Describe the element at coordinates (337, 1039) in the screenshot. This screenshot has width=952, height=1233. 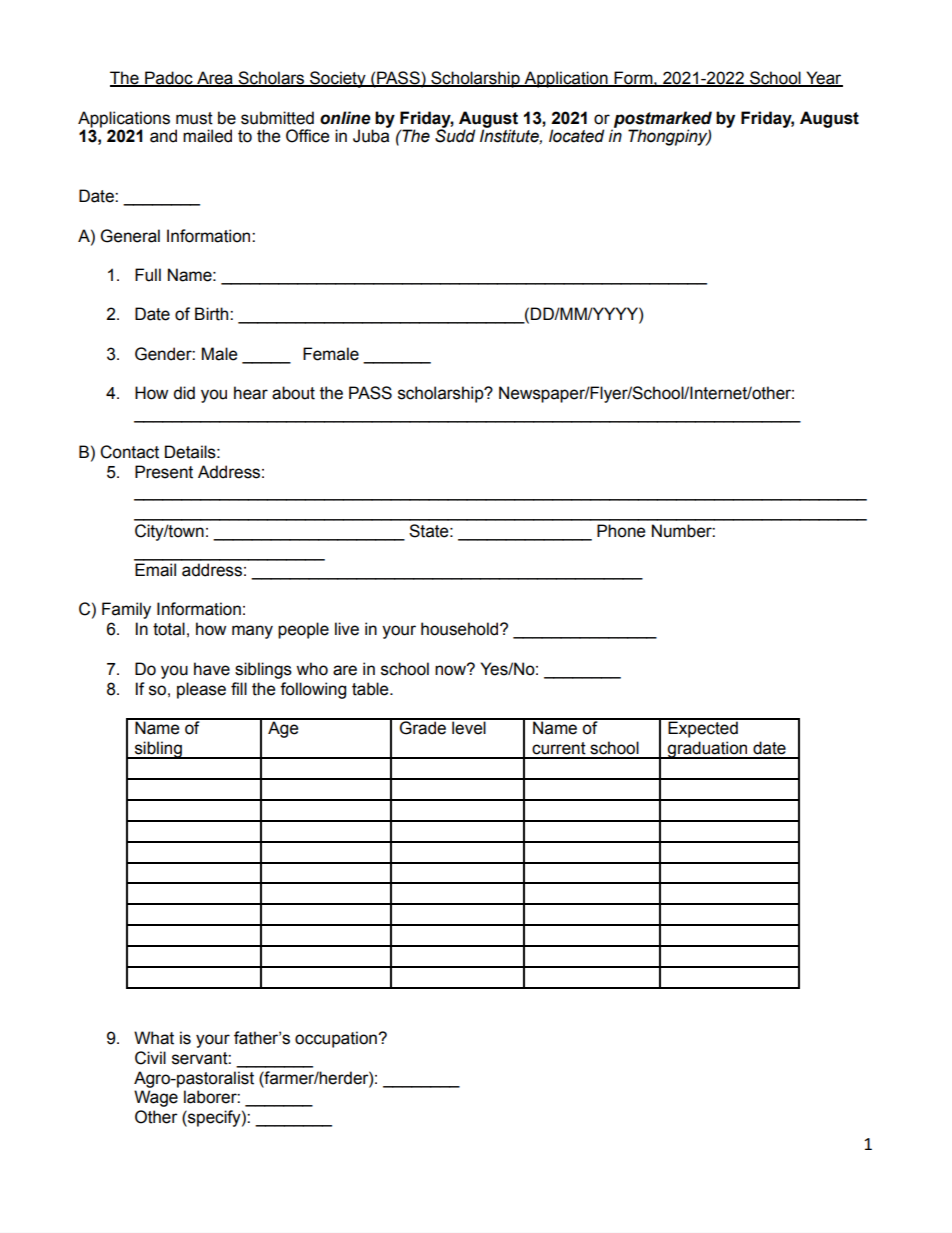
I see `occupation` at that location.
